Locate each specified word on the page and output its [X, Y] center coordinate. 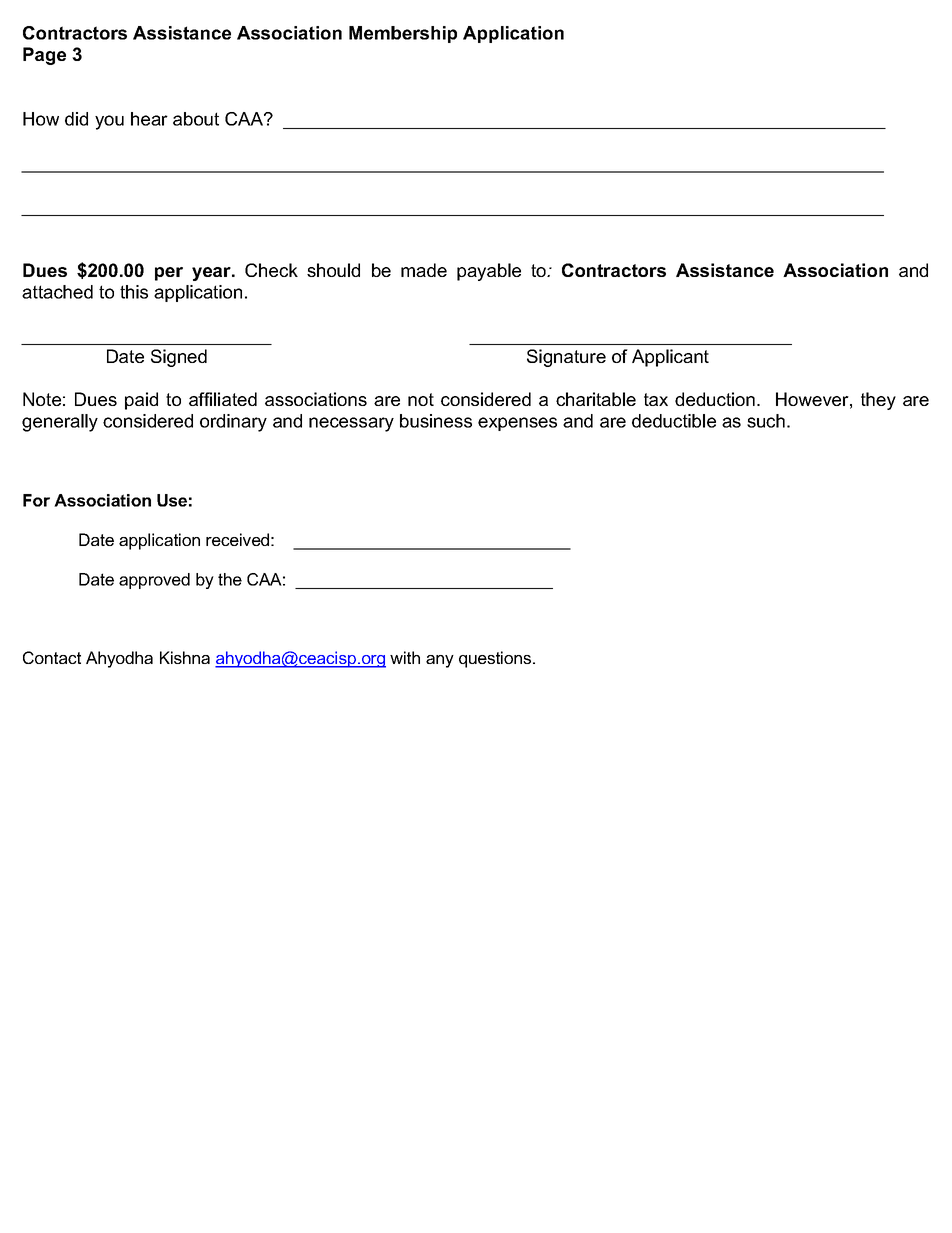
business [436, 421]
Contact [52, 657]
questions [496, 659]
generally [60, 423]
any [440, 661]
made [424, 270]
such [766, 421]
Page [44, 56]
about [196, 119]
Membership [403, 34]
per [169, 274]
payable [489, 272]
